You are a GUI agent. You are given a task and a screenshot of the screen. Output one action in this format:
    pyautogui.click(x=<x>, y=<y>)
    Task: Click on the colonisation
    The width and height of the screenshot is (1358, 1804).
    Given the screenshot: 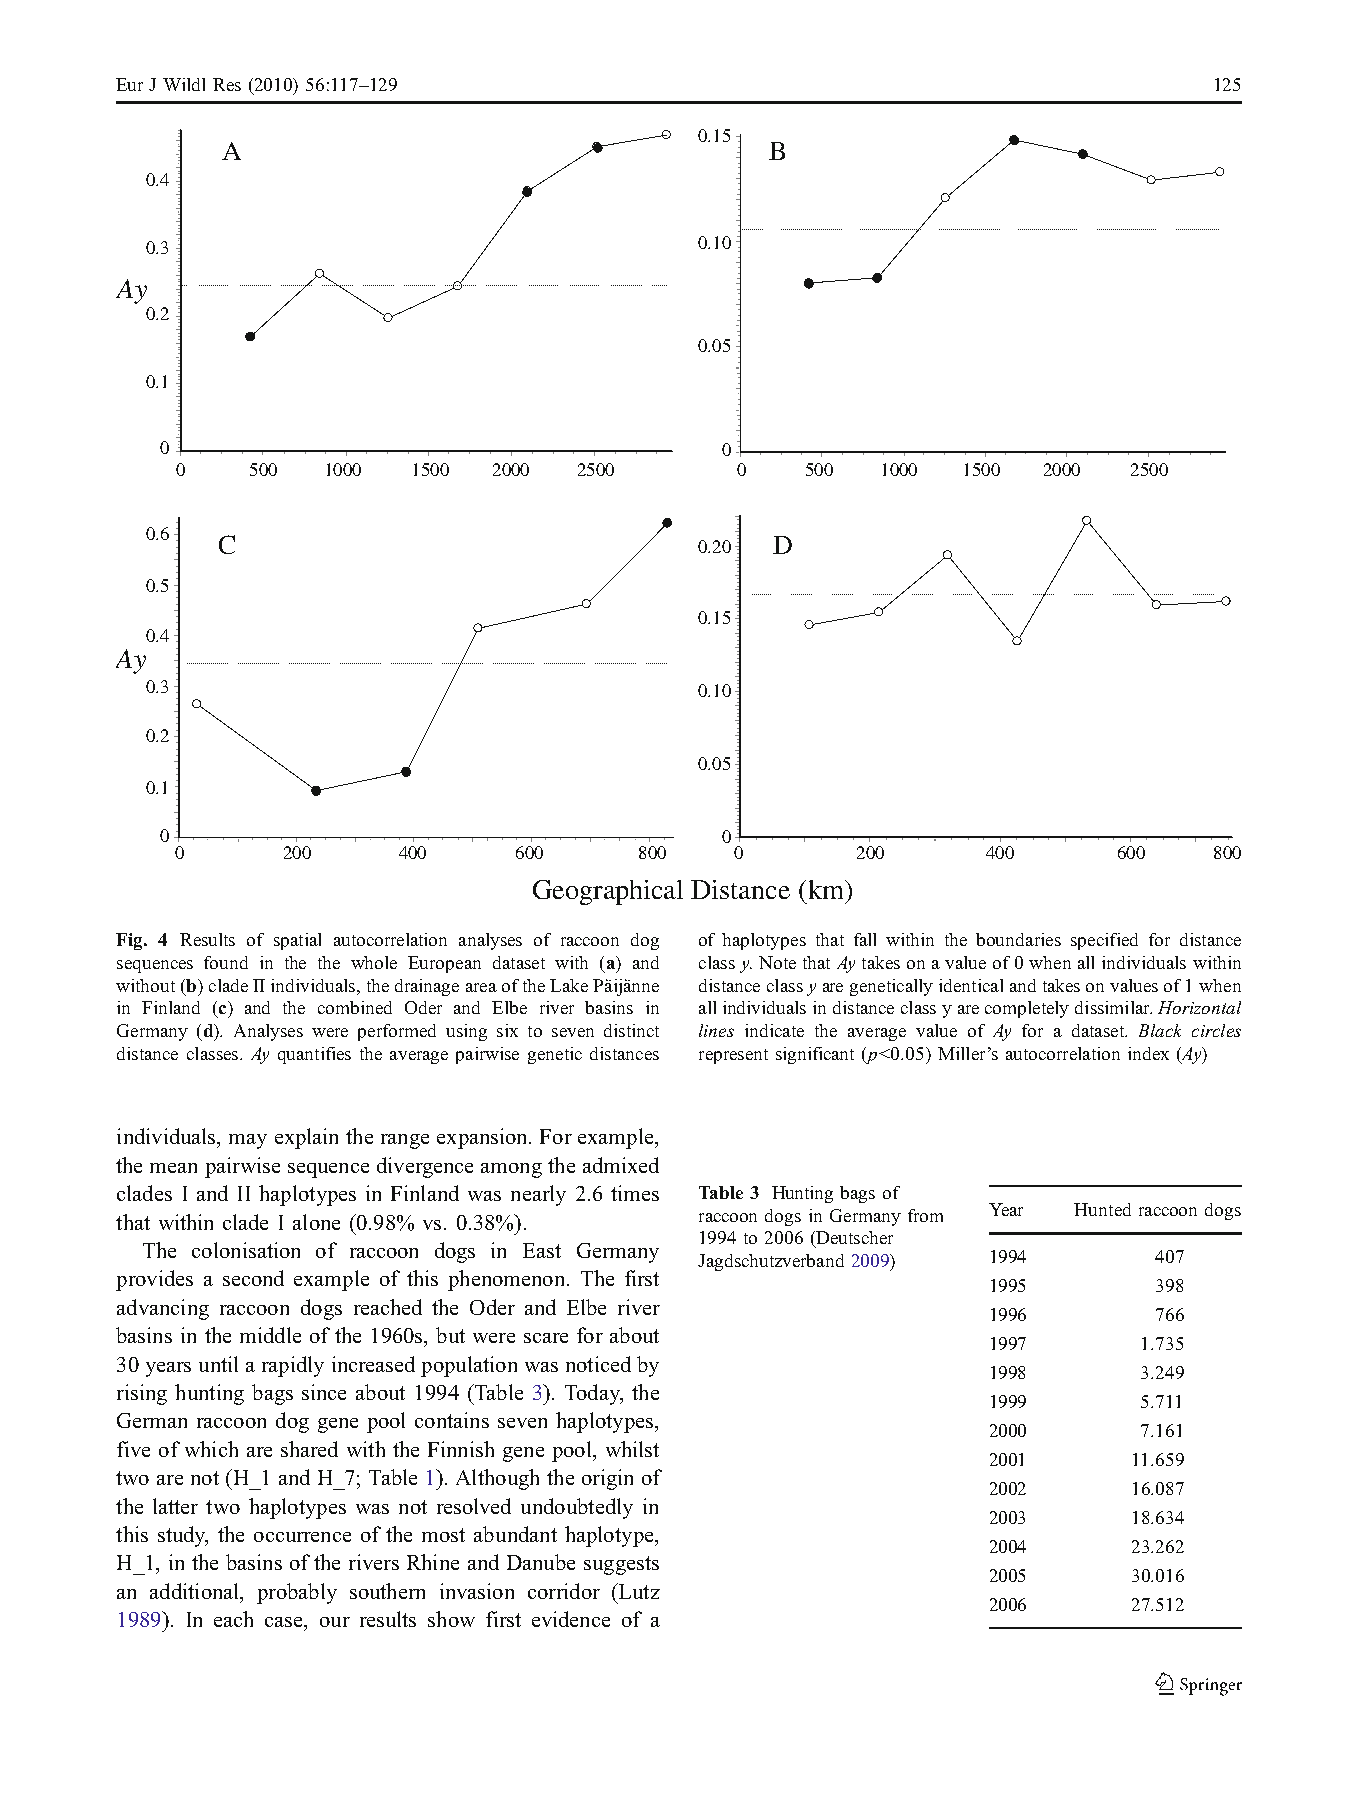 What is the action you would take?
    pyautogui.click(x=246, y=1250)
